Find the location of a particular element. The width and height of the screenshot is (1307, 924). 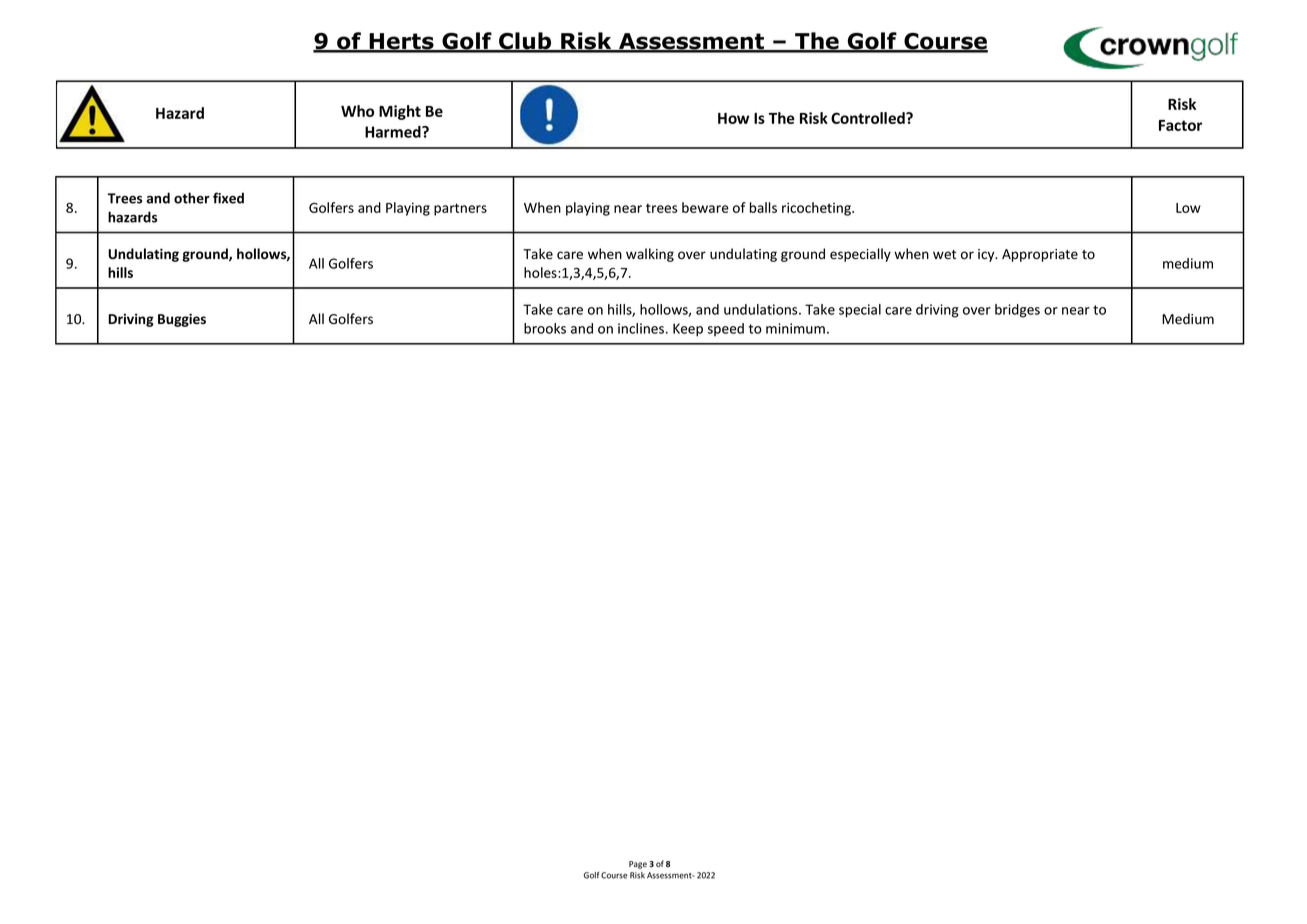

speed is located at coordinates (726, 329).
